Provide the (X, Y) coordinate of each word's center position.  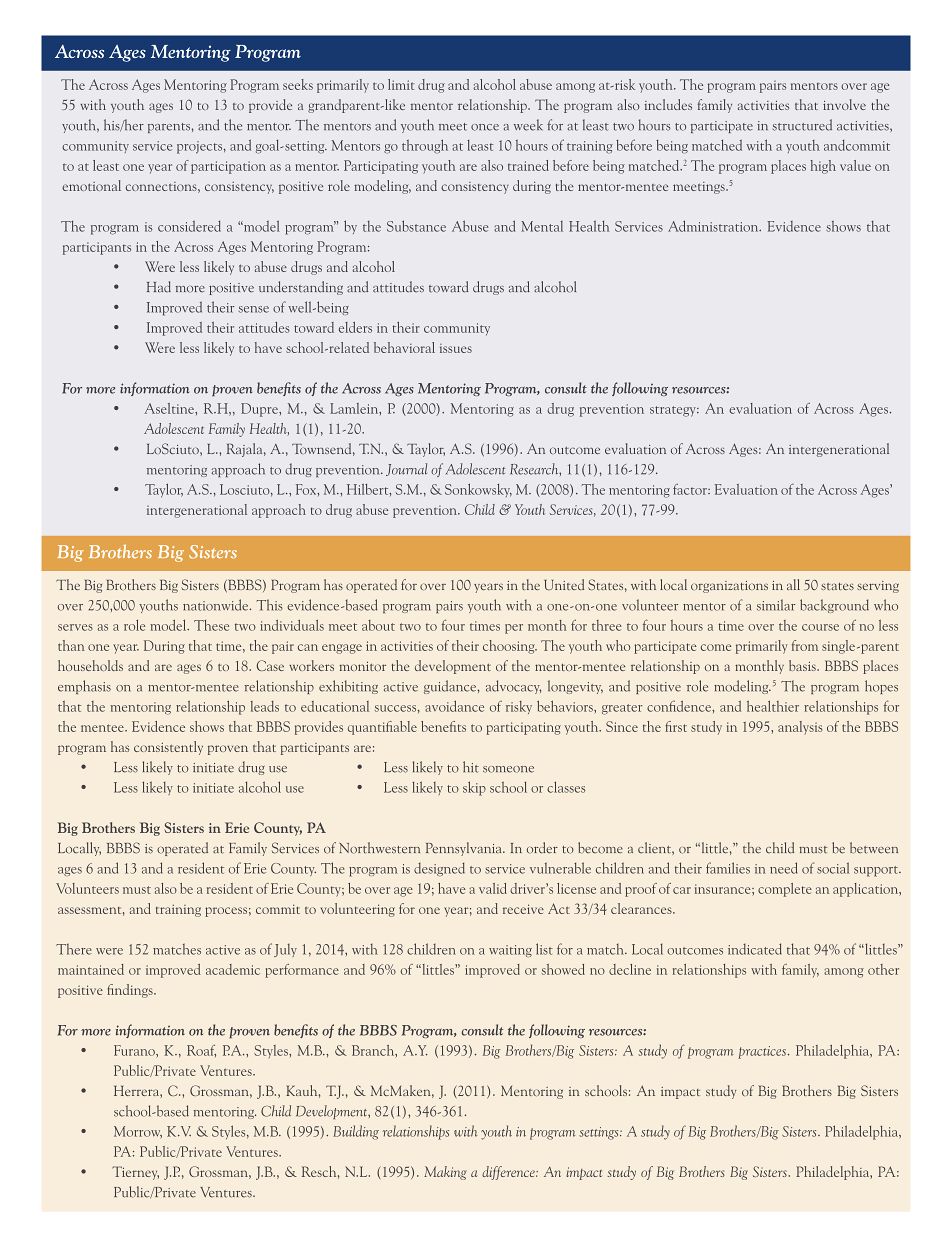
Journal (406, 469)
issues (456, 348)
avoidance (454, 706)
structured (802, 125)
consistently (168, 748)
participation (228, 167)
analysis (800, 728)
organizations (729, 587)
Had (159, 287)
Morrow (138, 1132)
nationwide (217, 605)
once (485, 127)
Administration (714, 226)
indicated (755, 949)
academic (233, 969)
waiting (510, 951)
